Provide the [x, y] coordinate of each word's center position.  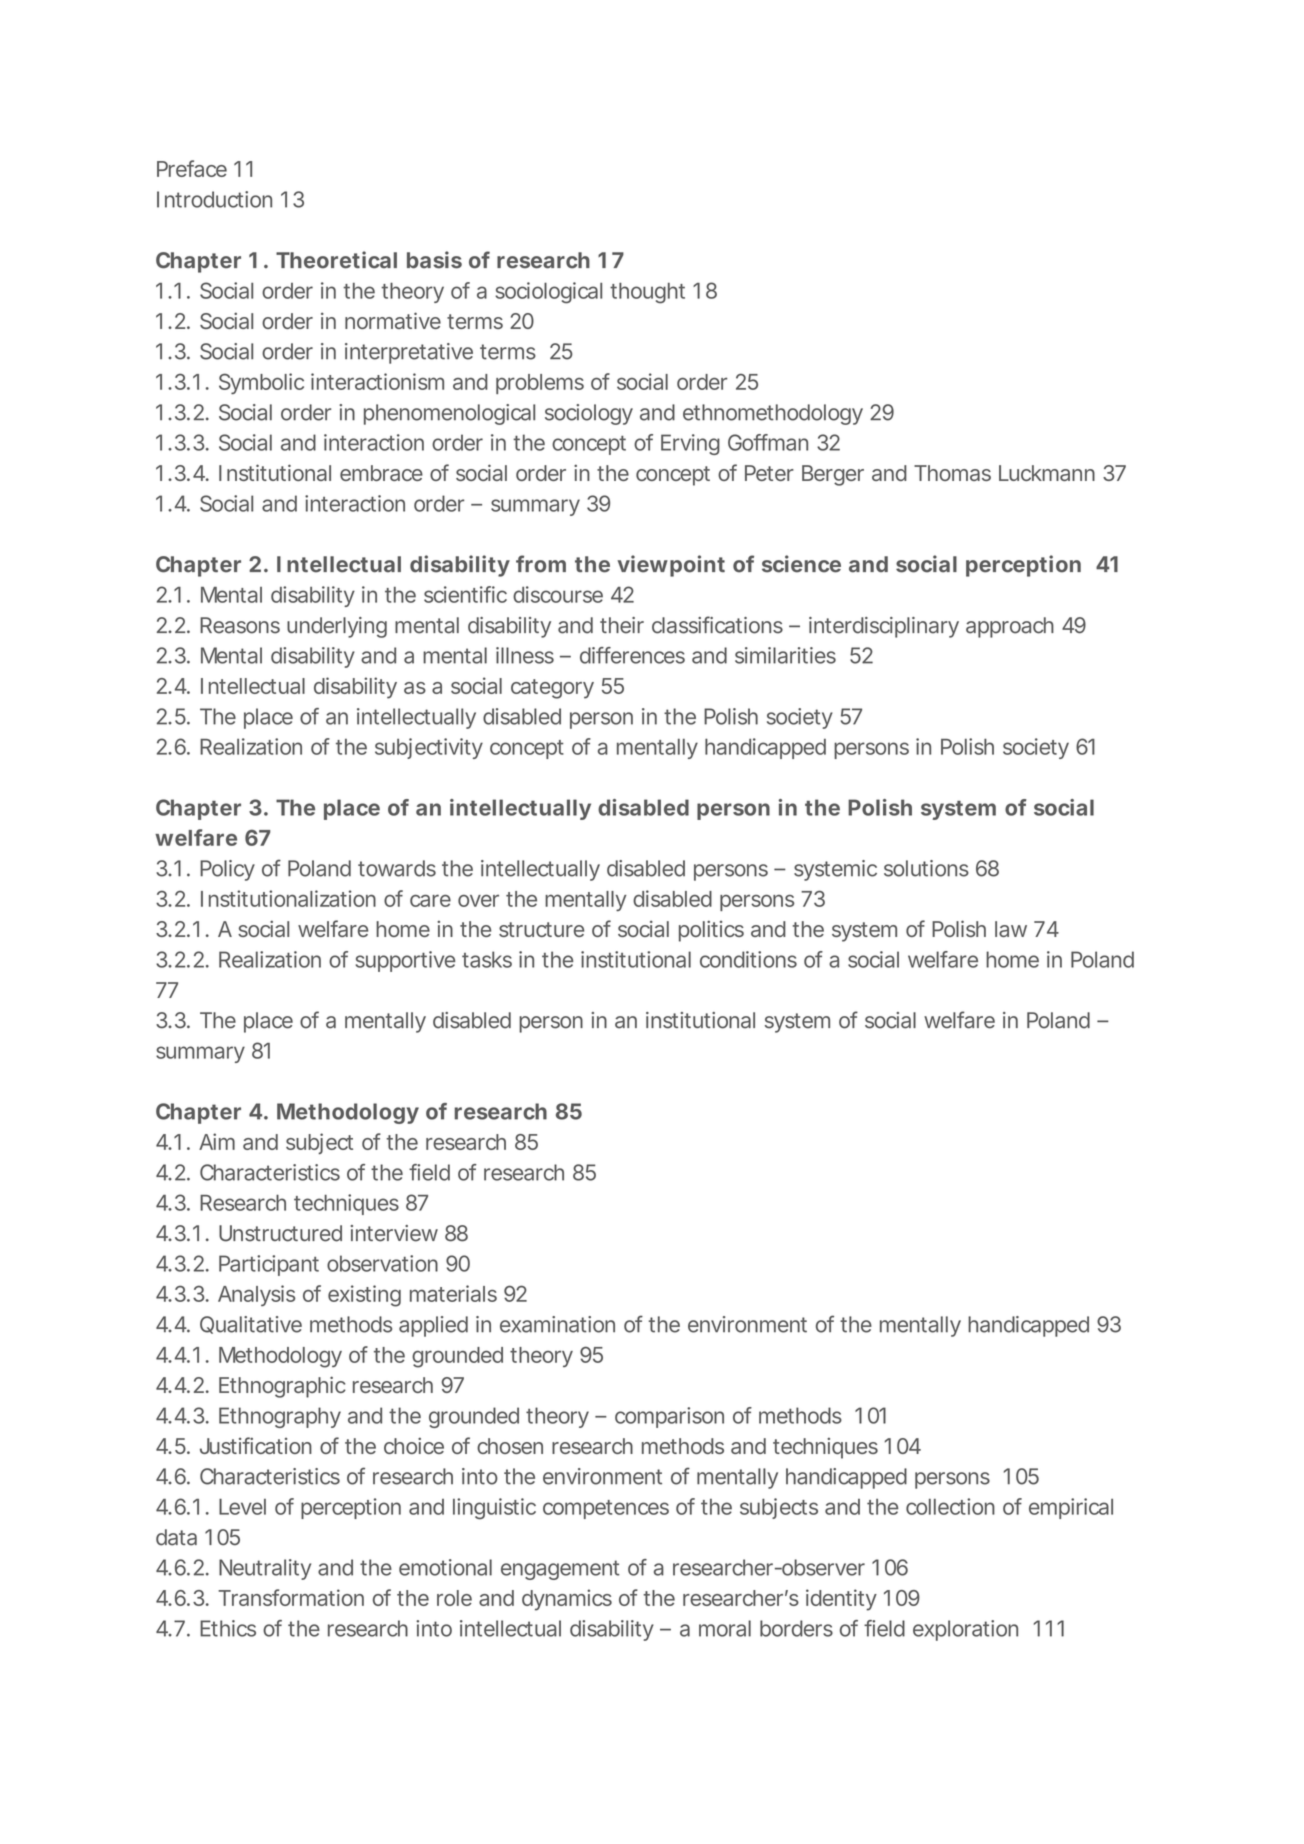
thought [647, 293]
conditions [748, 959]
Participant [269, 1265]
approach [1010, 627]
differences [632, 655]
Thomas [952, 473]
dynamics [567, 1600]
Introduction [214, 199]
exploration [965, 1630]
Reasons [240, 625]
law [1011, 929]
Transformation [291, 1597]
